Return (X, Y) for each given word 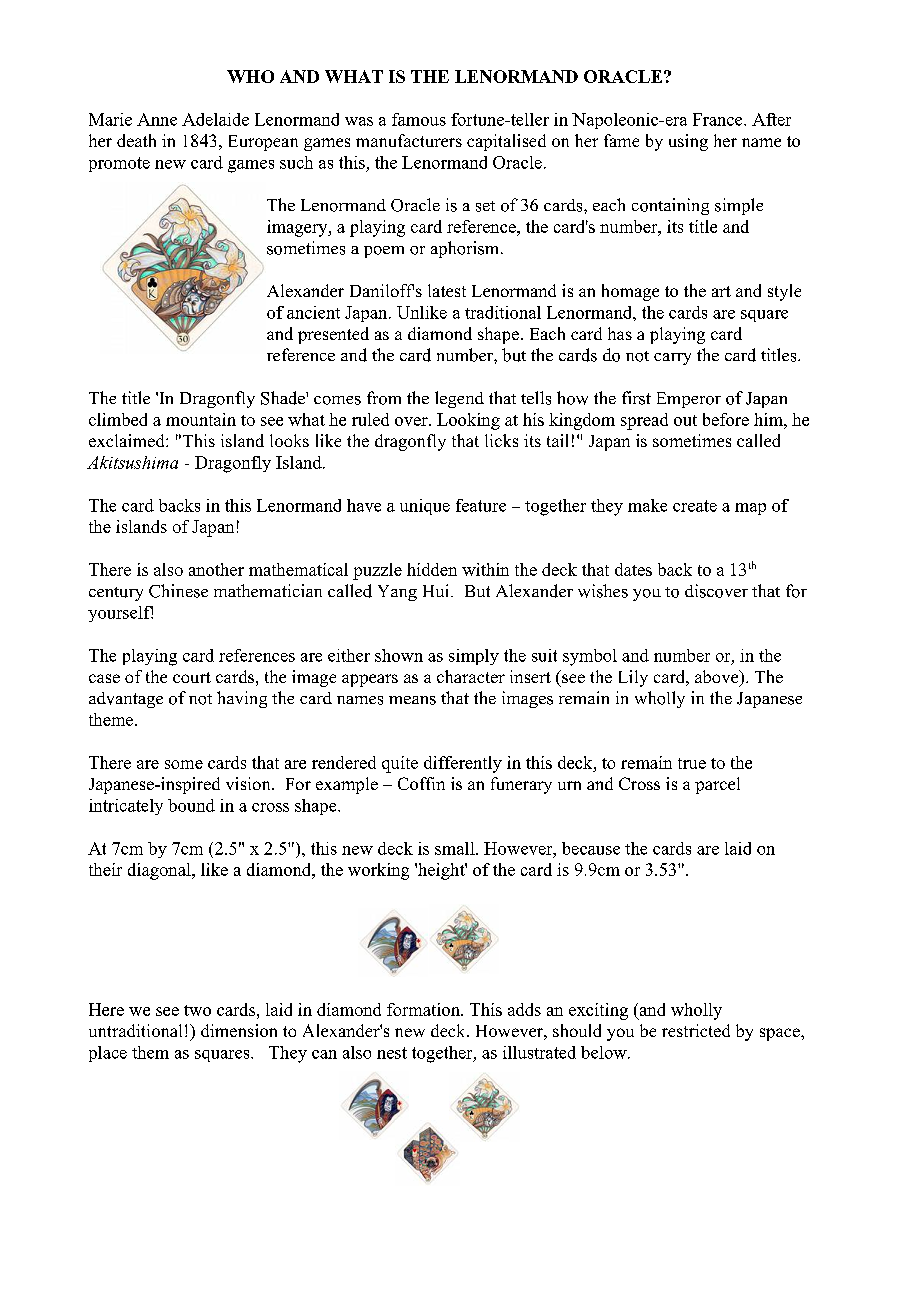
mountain (201, 419)
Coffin (421, 783)
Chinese (178, 591)
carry (672, 359)
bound (191, 805)
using (688, 142)
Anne (157, 119)
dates (633, 569)
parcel (717, 785)
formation (424, 1009)
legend (459, 399)
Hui (437, 590)
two (197, 1010)
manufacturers (409, 140)
